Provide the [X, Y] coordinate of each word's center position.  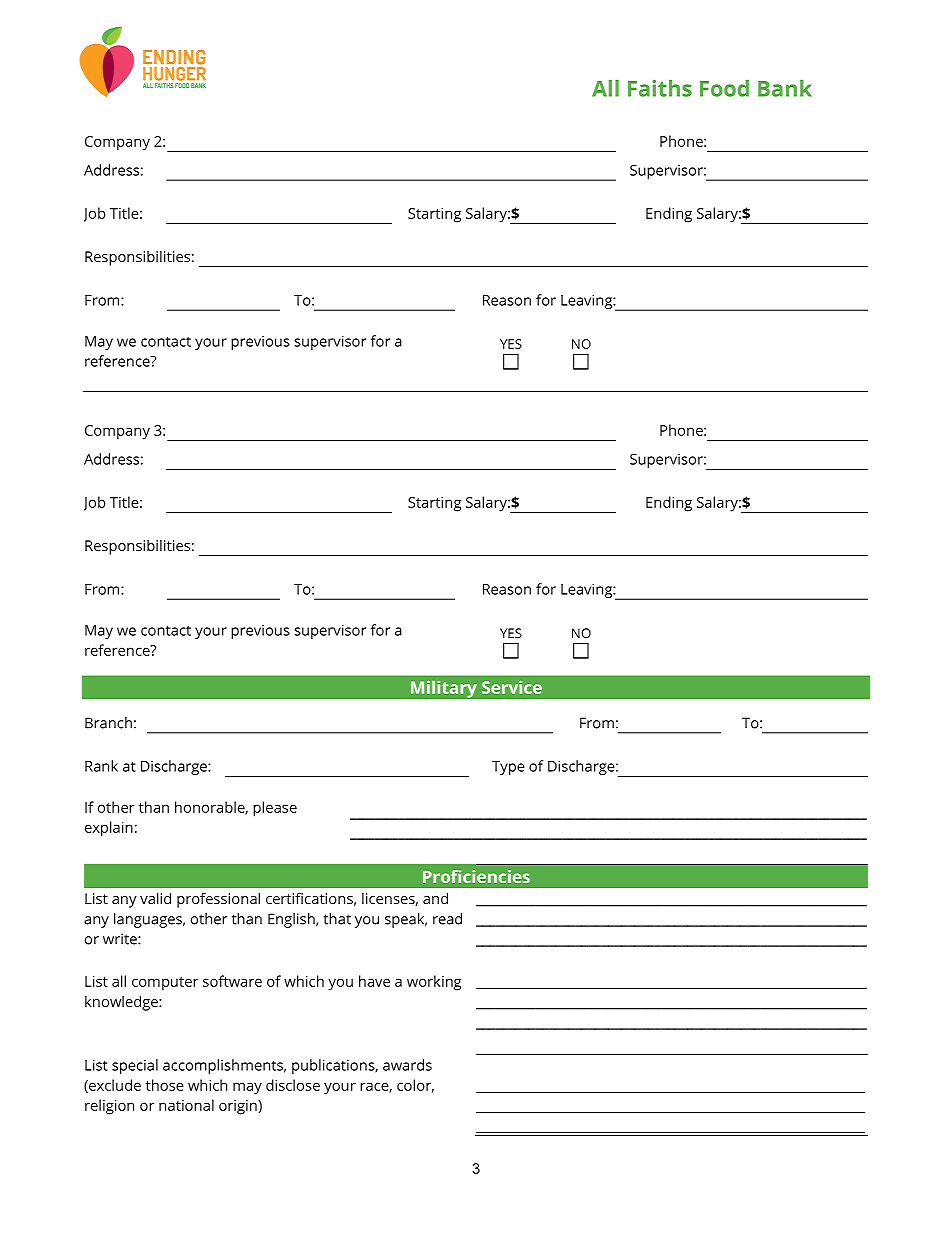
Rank [101, 766]
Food [724, 88]
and [435, 898]
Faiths [660, 88]
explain [109, 829]
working [434, 983]
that [337, 919]
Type [508, 768]
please [275, 809]
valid [155, 898]
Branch [108, 723]
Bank [785, 88]
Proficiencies [476, 876]
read [447, 919]
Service [512, 687]
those [165, 1085]
